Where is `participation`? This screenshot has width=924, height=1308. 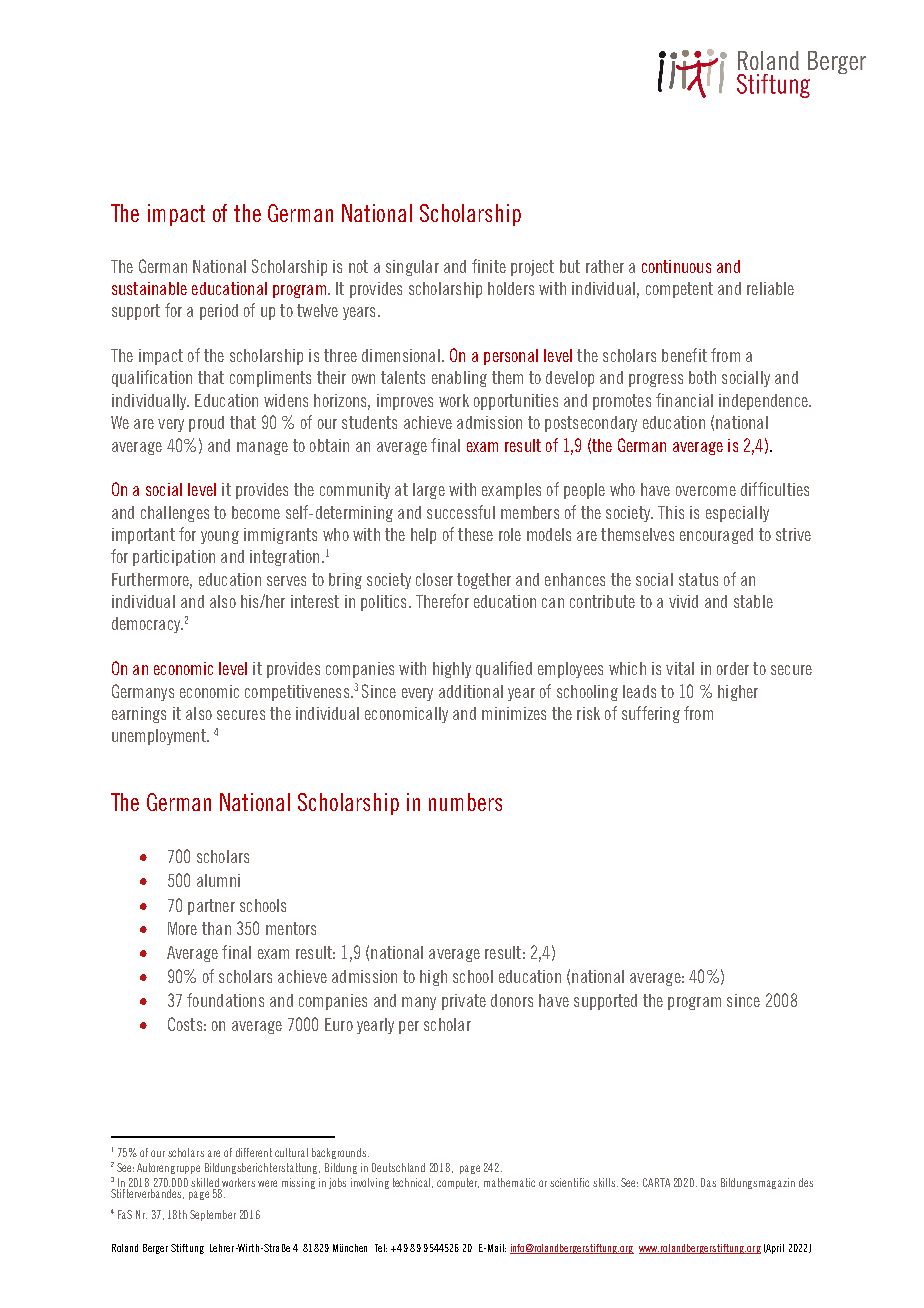
participation is located at coordinates (174, 558).
